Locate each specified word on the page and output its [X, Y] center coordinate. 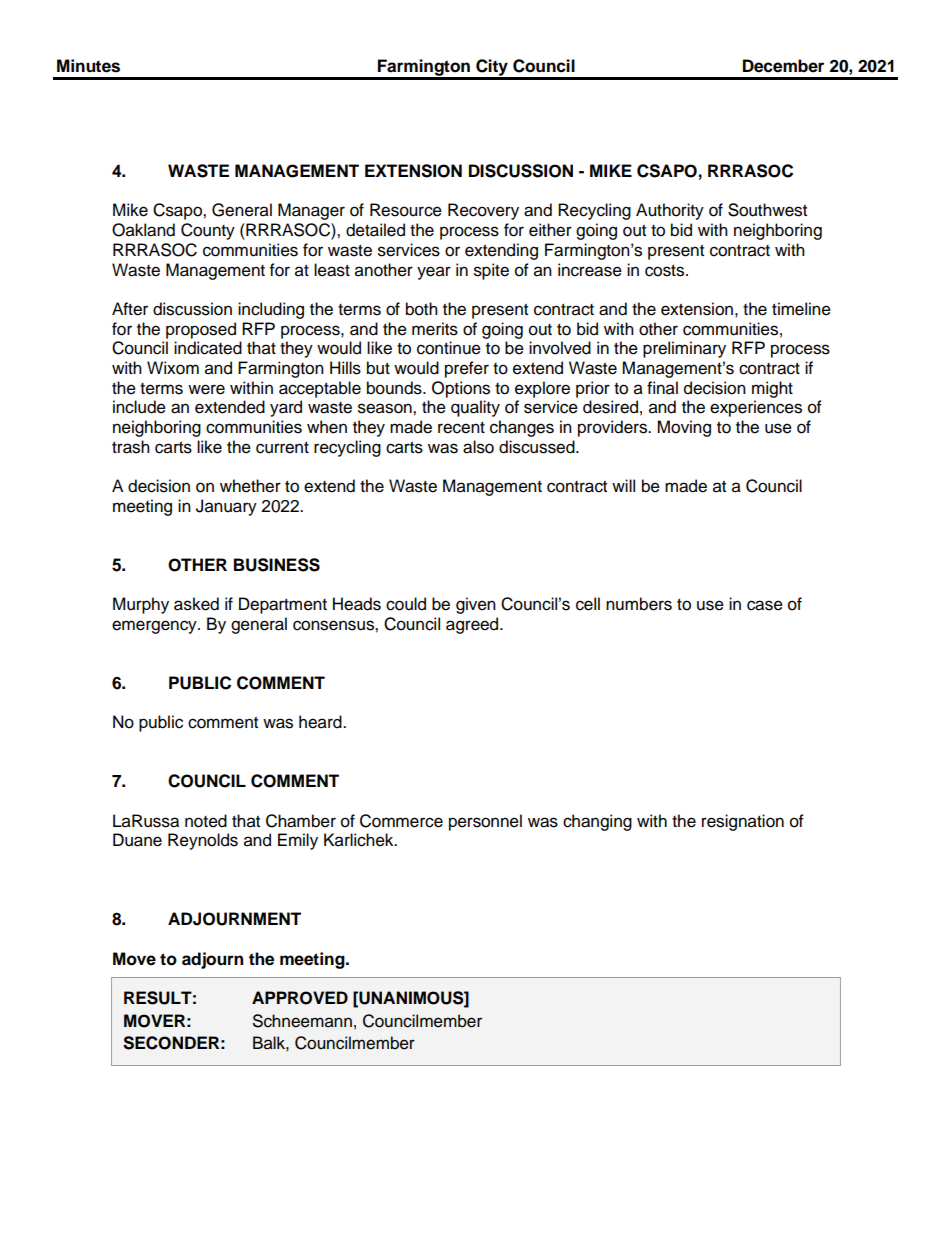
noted [206, 821]
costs [664, 271]
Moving [684, 428]
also [478, 447]
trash [131, 447]
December [783, 66]
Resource [406, 210]
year [434, 273]
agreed [473, 625]
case [765, 605]
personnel [485, 822]
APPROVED [300, 998]
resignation [743, 822]
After [130, 309]
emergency [155, 627]
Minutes [88, 66]
